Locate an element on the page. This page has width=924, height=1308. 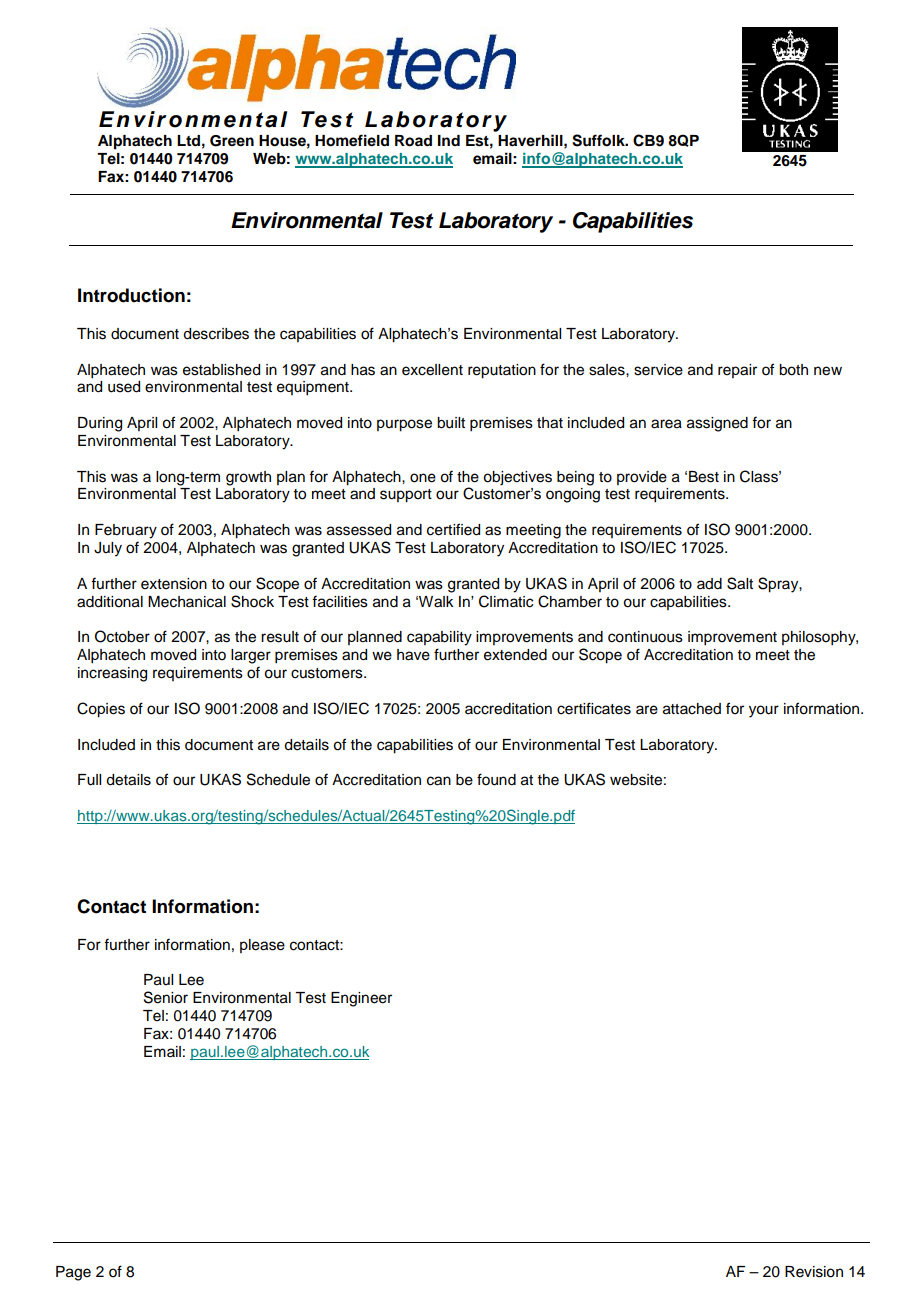
Mechanical is located at coordinates (187, 602).
